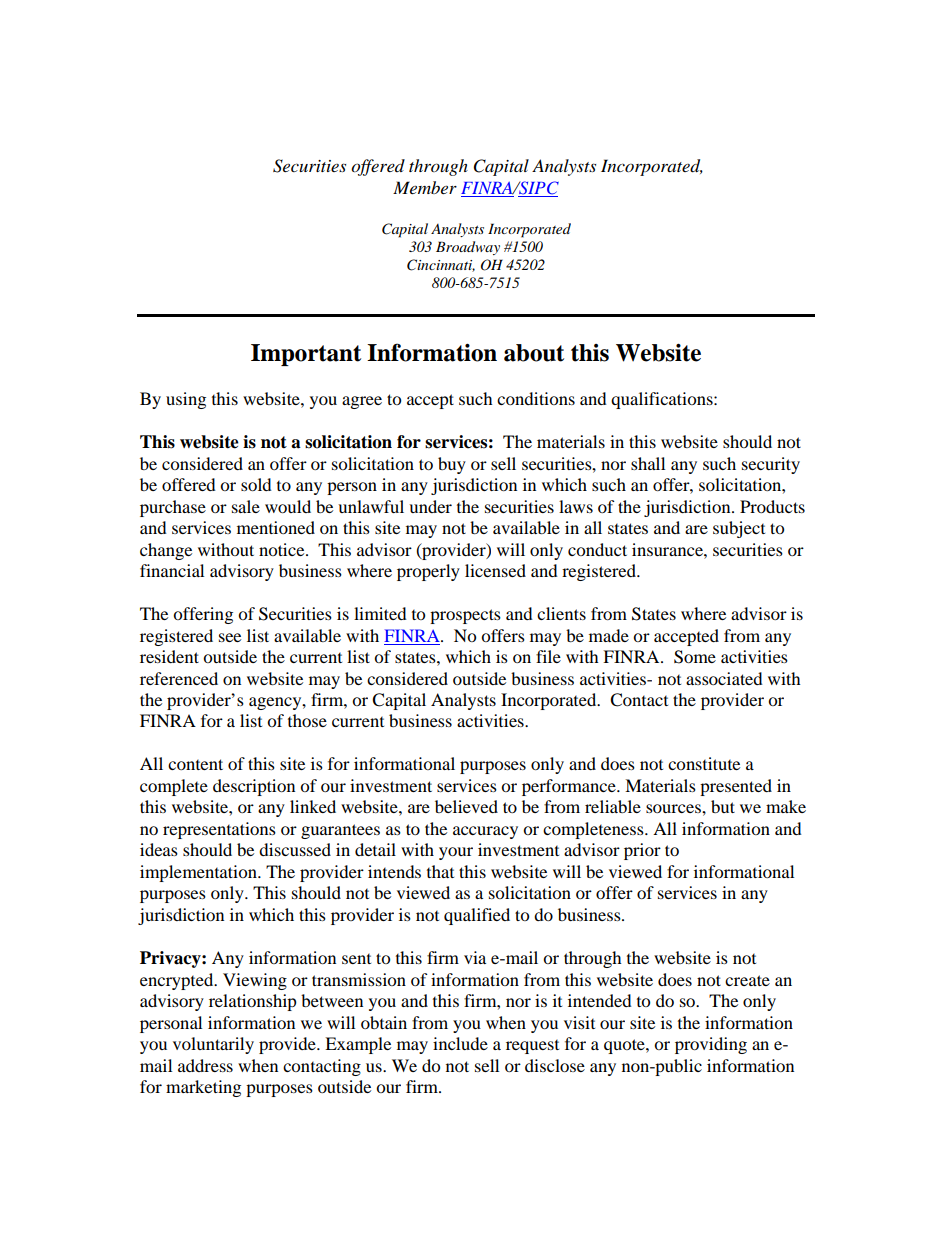 Image resolution: width=952 pixels, height=1233 pixels. I want to click on about, so click(534, 353).
